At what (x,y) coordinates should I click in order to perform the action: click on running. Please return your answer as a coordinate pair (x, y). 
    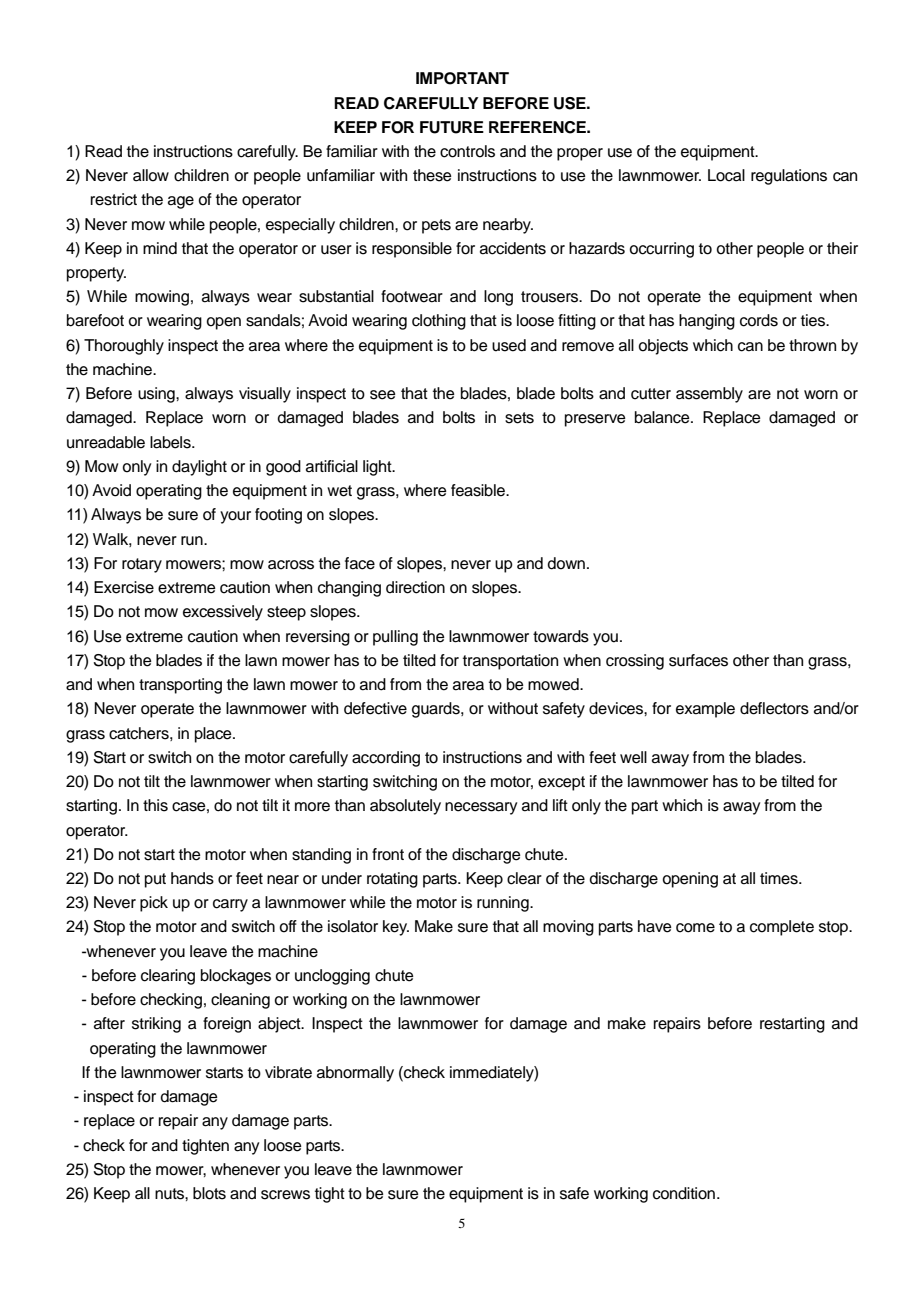
    Looking at the image, I should click on (504, 904).
